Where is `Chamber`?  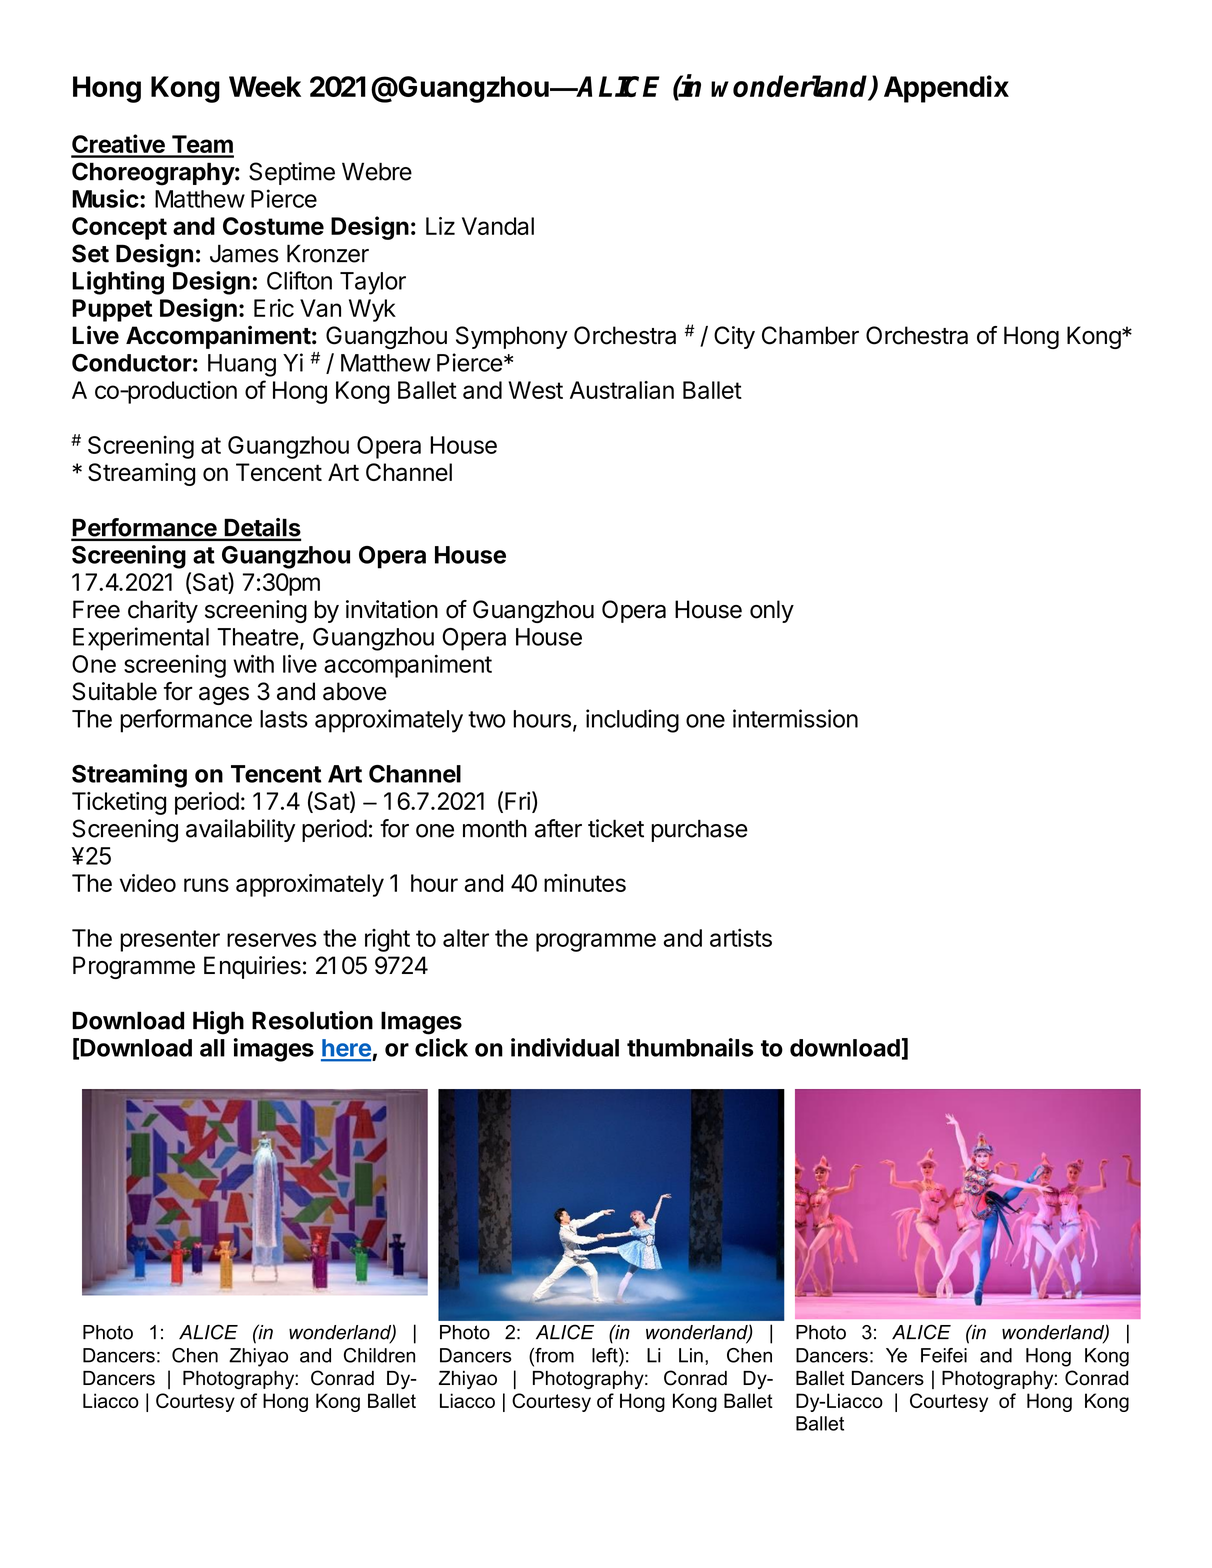
Chamber is located at coordinates (810, 335).
